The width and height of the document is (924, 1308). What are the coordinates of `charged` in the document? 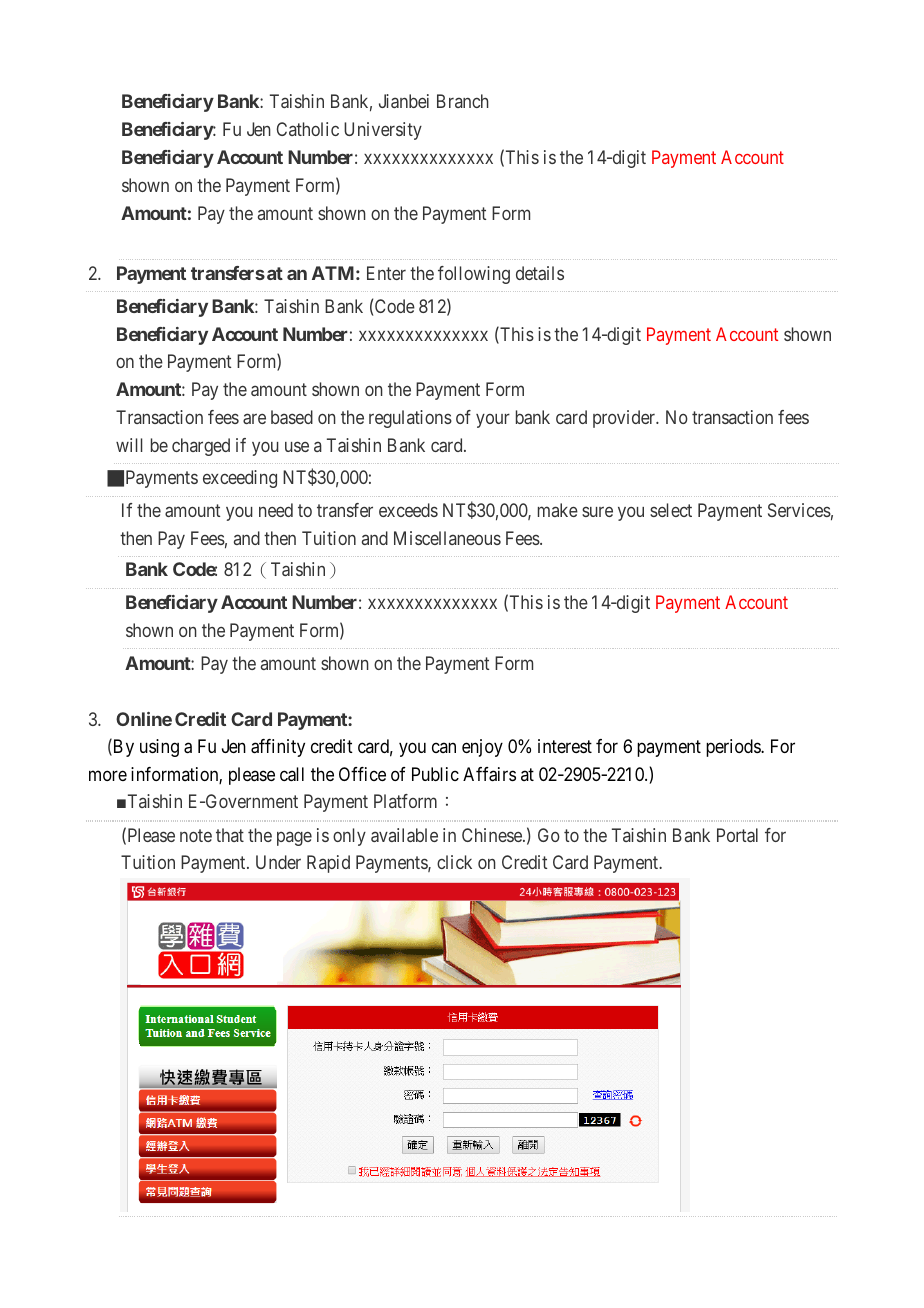 It's located at (201, 447).
